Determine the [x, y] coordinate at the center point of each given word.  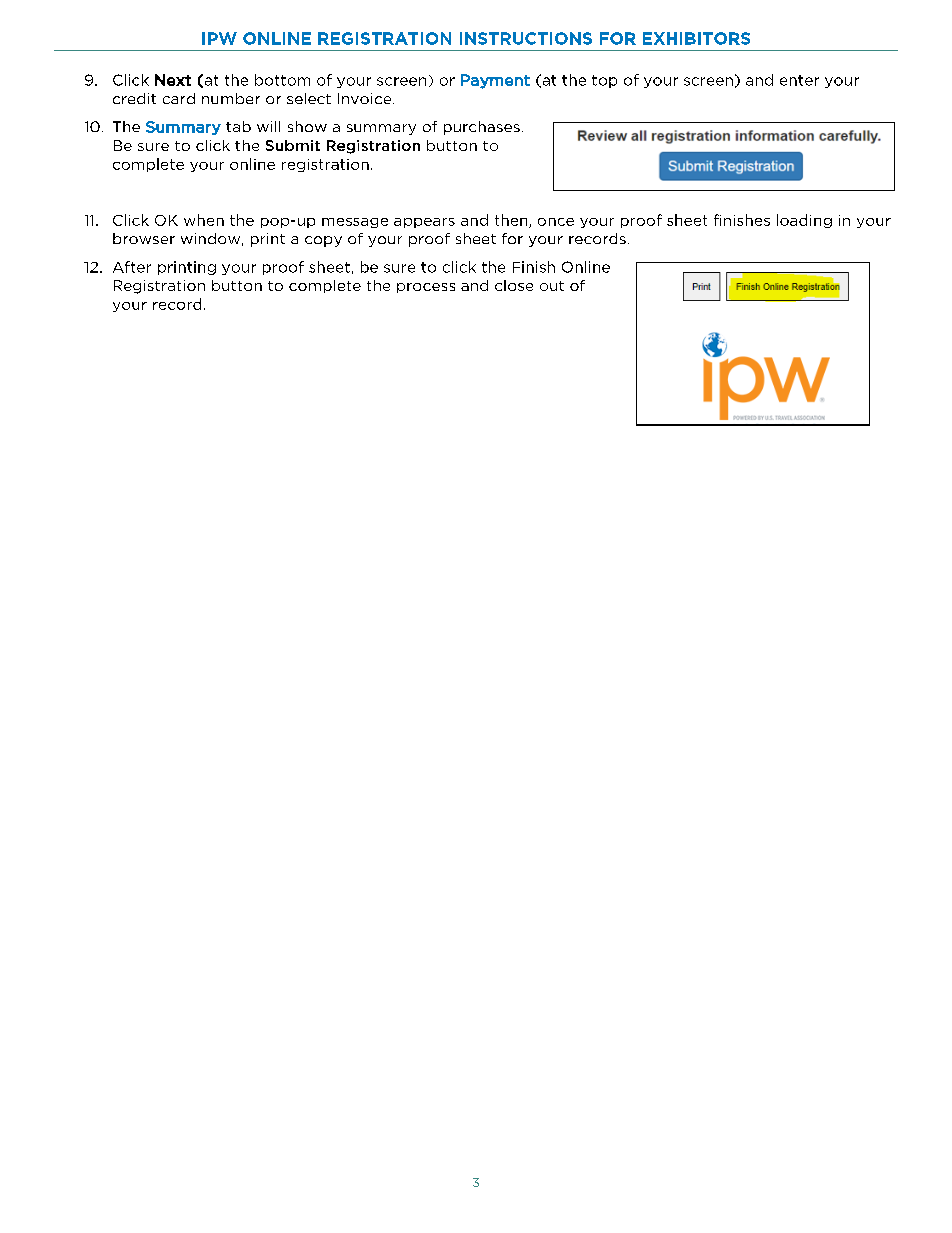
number [231, 98]
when [204, 220]
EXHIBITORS [696, 38]
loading [804, 221]
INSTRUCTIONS [526, 38]
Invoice [366, 98]
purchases [482, 128]
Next [173, 80]
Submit [293, 145]
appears [424, 223]
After [132, 267]
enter [799, 80]
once [556, 222]
